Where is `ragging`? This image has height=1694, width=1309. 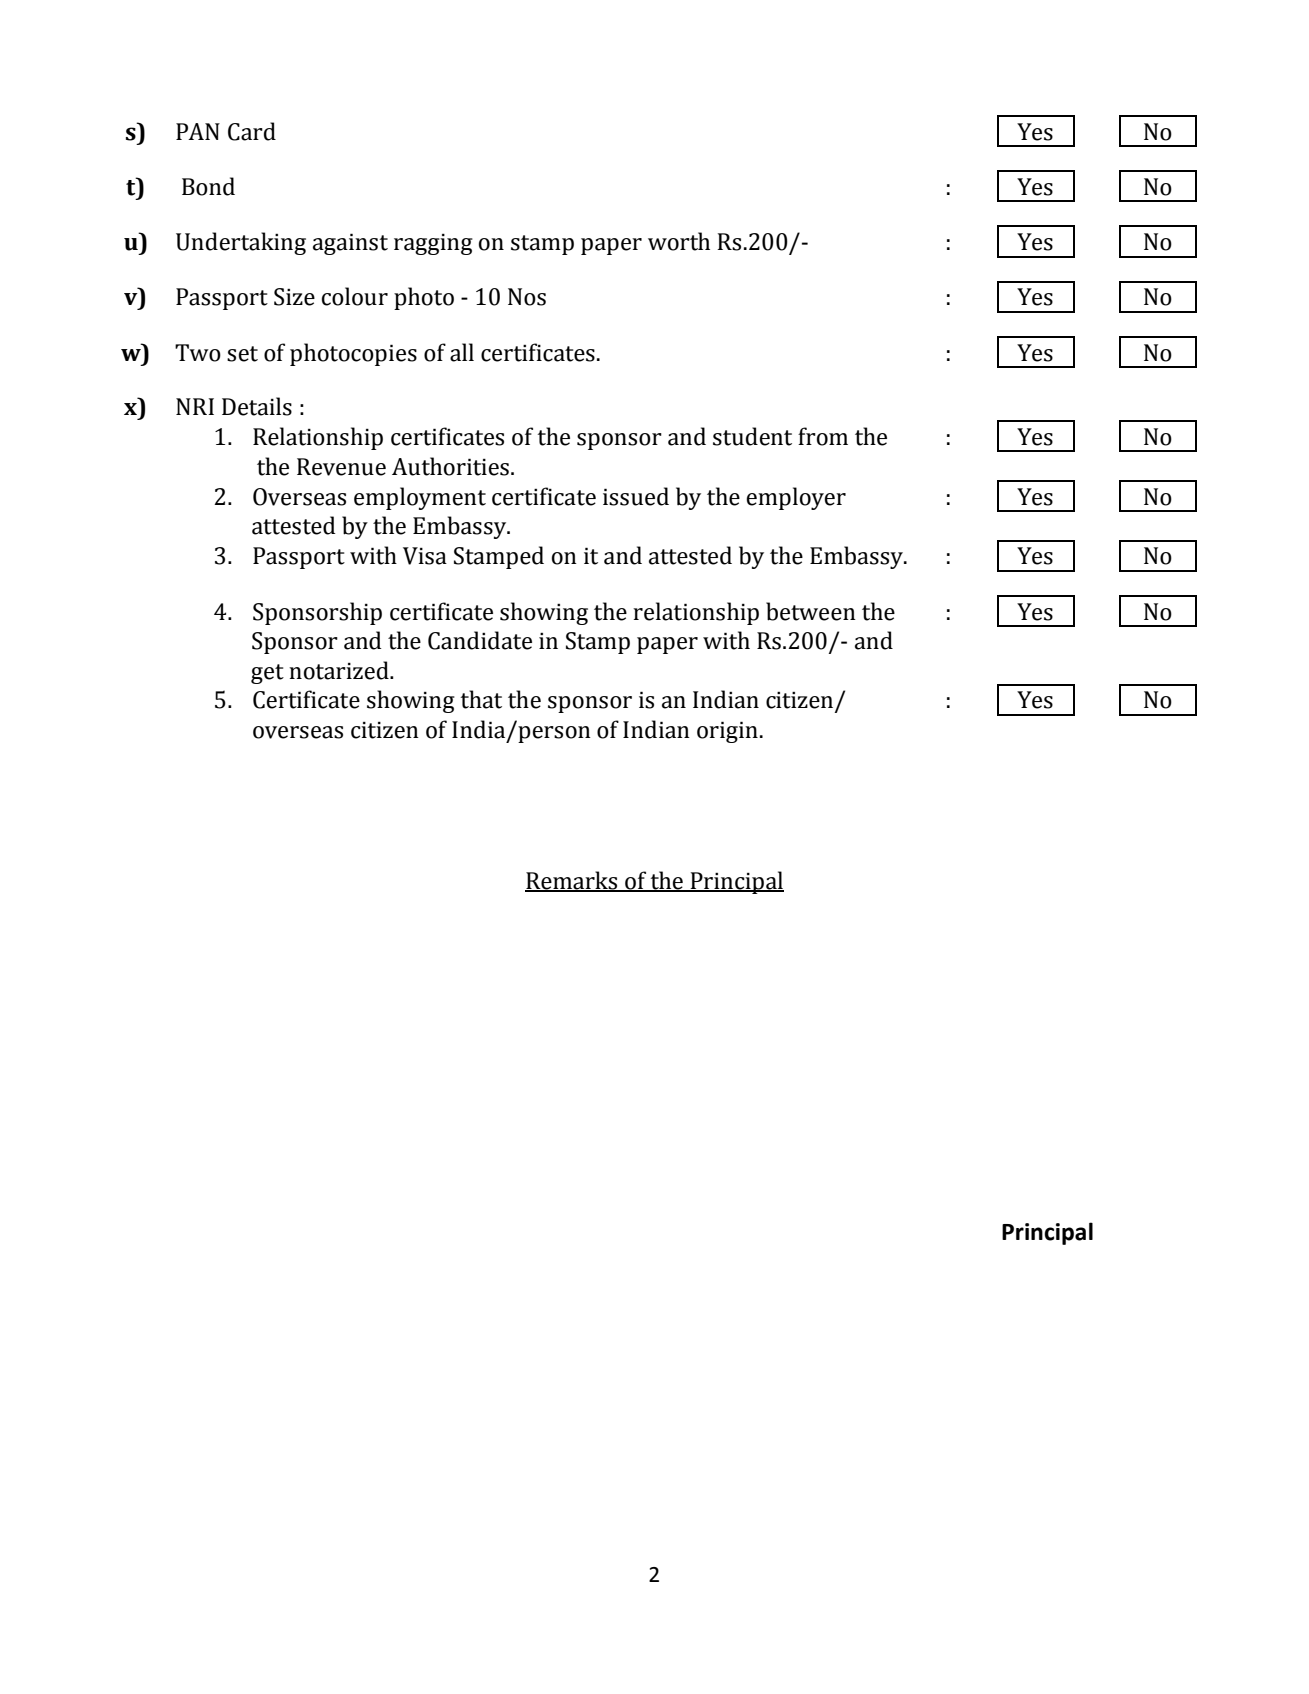
ragging is located at coordinates (433, 244).
